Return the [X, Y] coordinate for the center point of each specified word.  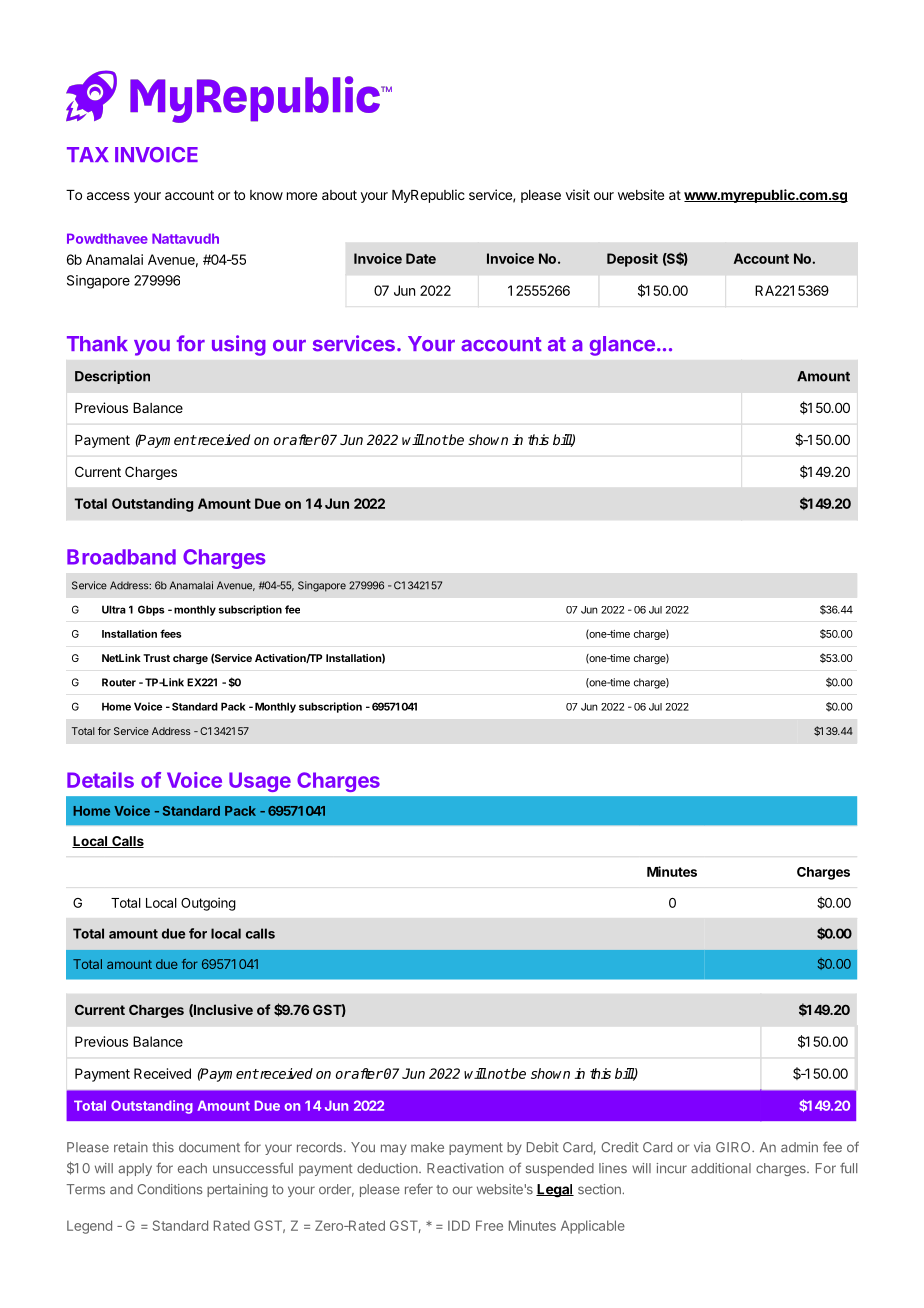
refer [419, 1189]
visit [578, 194]
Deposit [632, 260]
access [108, 196]
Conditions [170, 1189]
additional [721, 1168]
